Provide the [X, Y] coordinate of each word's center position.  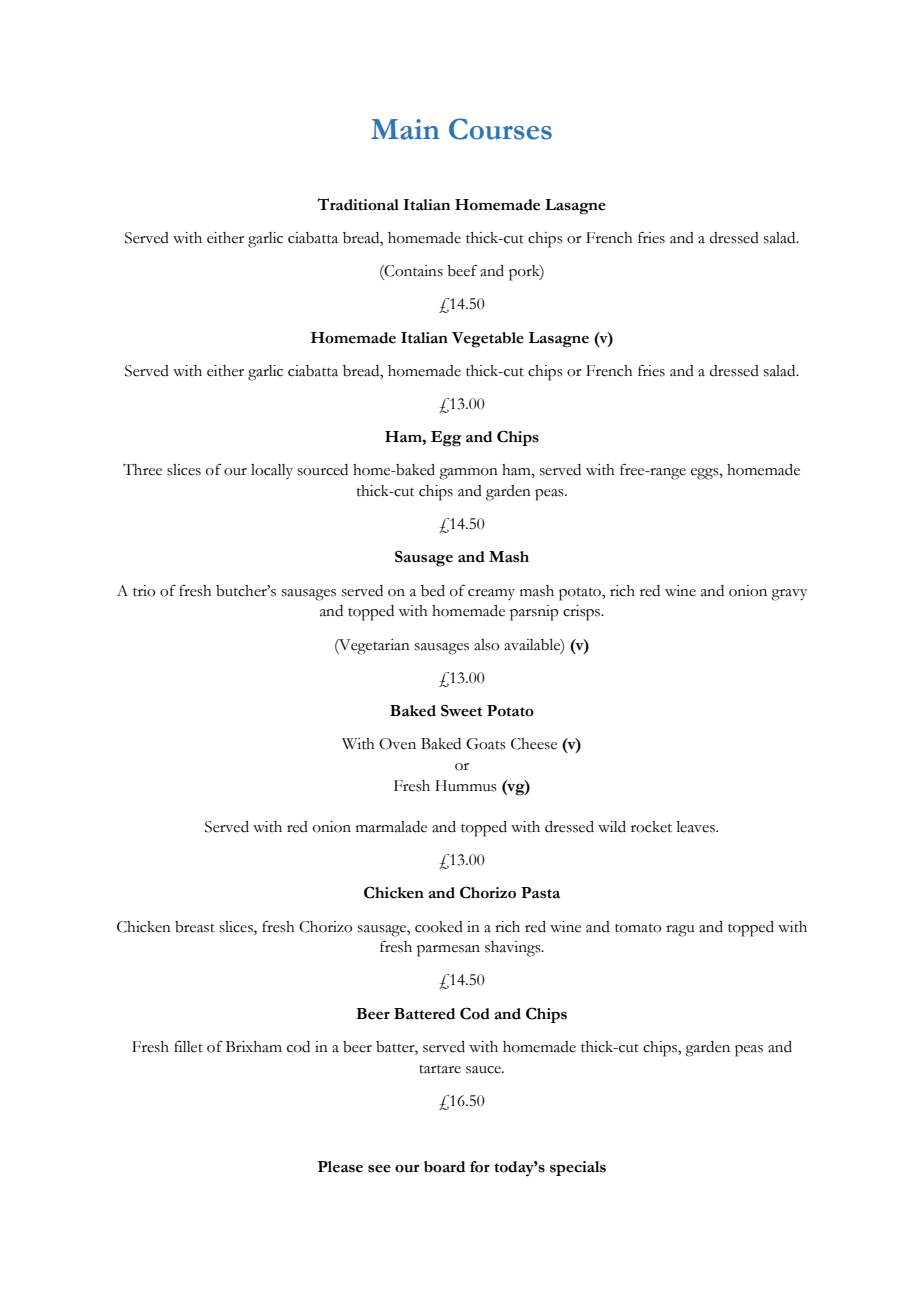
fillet [188, 1046]
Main [405, 129]
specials [578, 1168]
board [444, 1167]
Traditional [358, 204]
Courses [500, 129]
